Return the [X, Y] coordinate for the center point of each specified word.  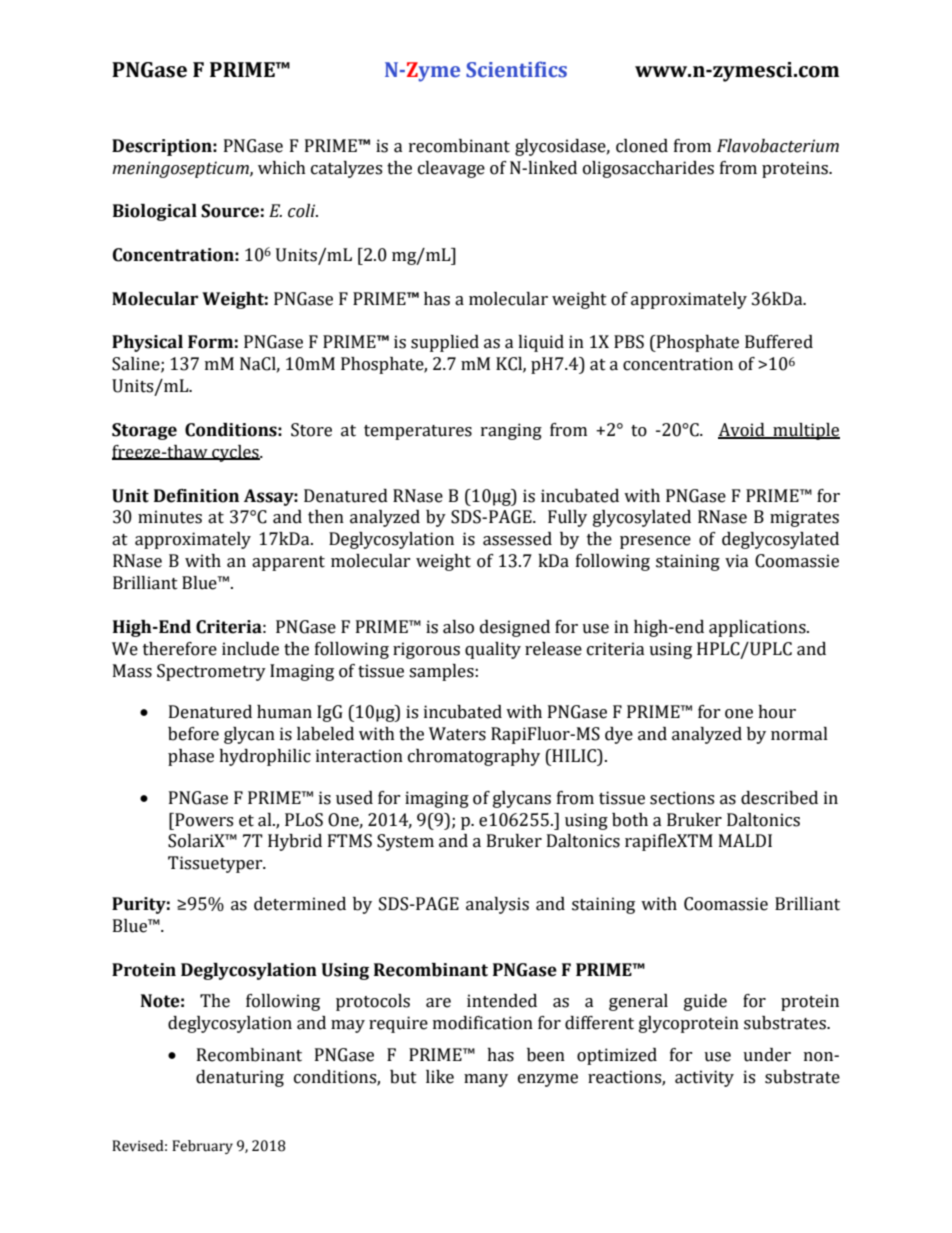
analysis [497, 905]
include [250, 649]
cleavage [451, 169]
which [282, 168]
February [202, 1147]
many [486, 1080]
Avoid [742, 430]
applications [758, 628]
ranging [511, 431]
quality [493, 650]
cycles [235, 453]
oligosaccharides [648, 169]
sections [682, 798]
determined [300, 904]
